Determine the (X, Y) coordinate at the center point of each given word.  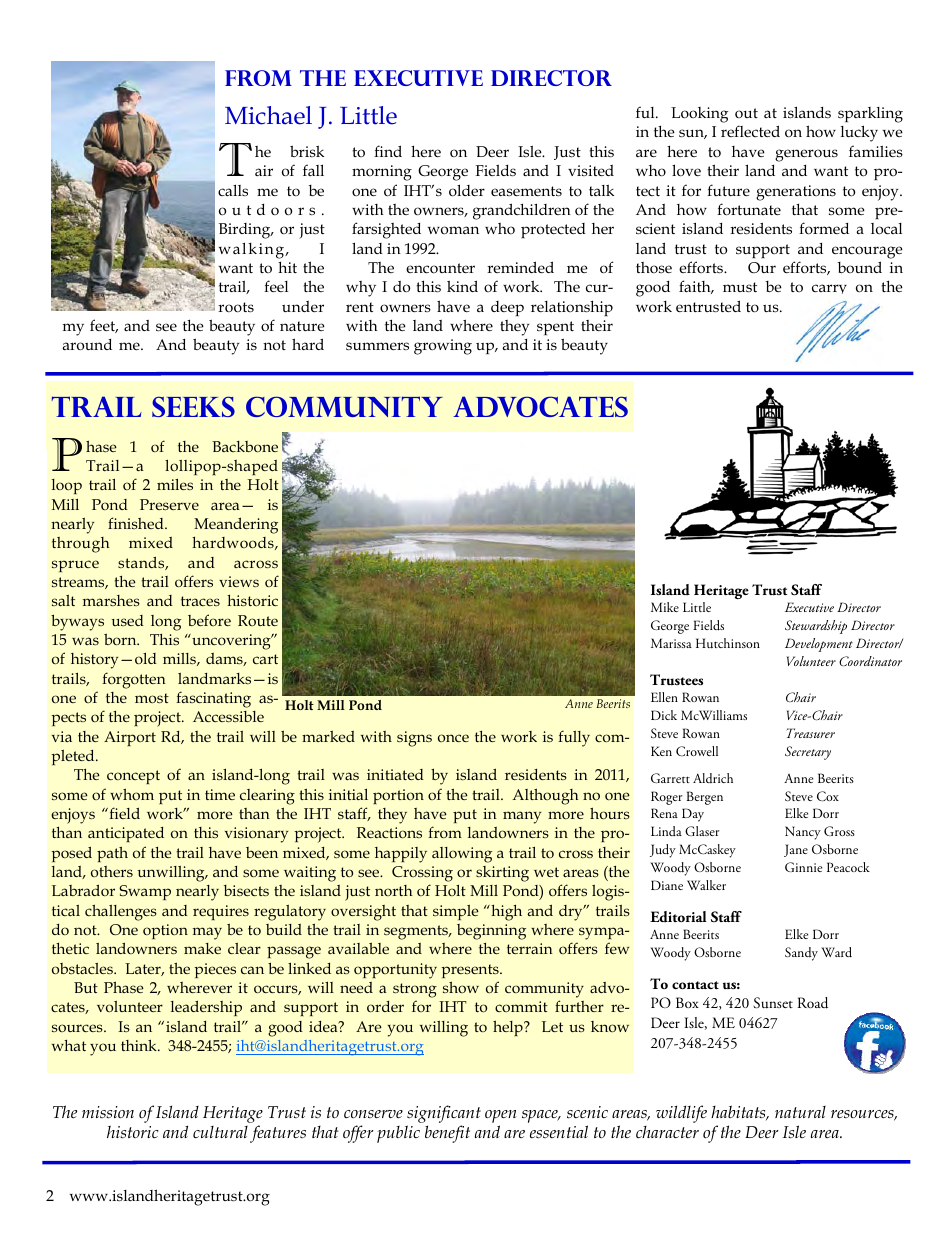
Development (819, 645)
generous (806, 155)
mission (108, 1112)
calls (233, 190)
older (467, 190)
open (501, 1118)
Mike (665, 607)
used (128, 620)
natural (800, 1112)
